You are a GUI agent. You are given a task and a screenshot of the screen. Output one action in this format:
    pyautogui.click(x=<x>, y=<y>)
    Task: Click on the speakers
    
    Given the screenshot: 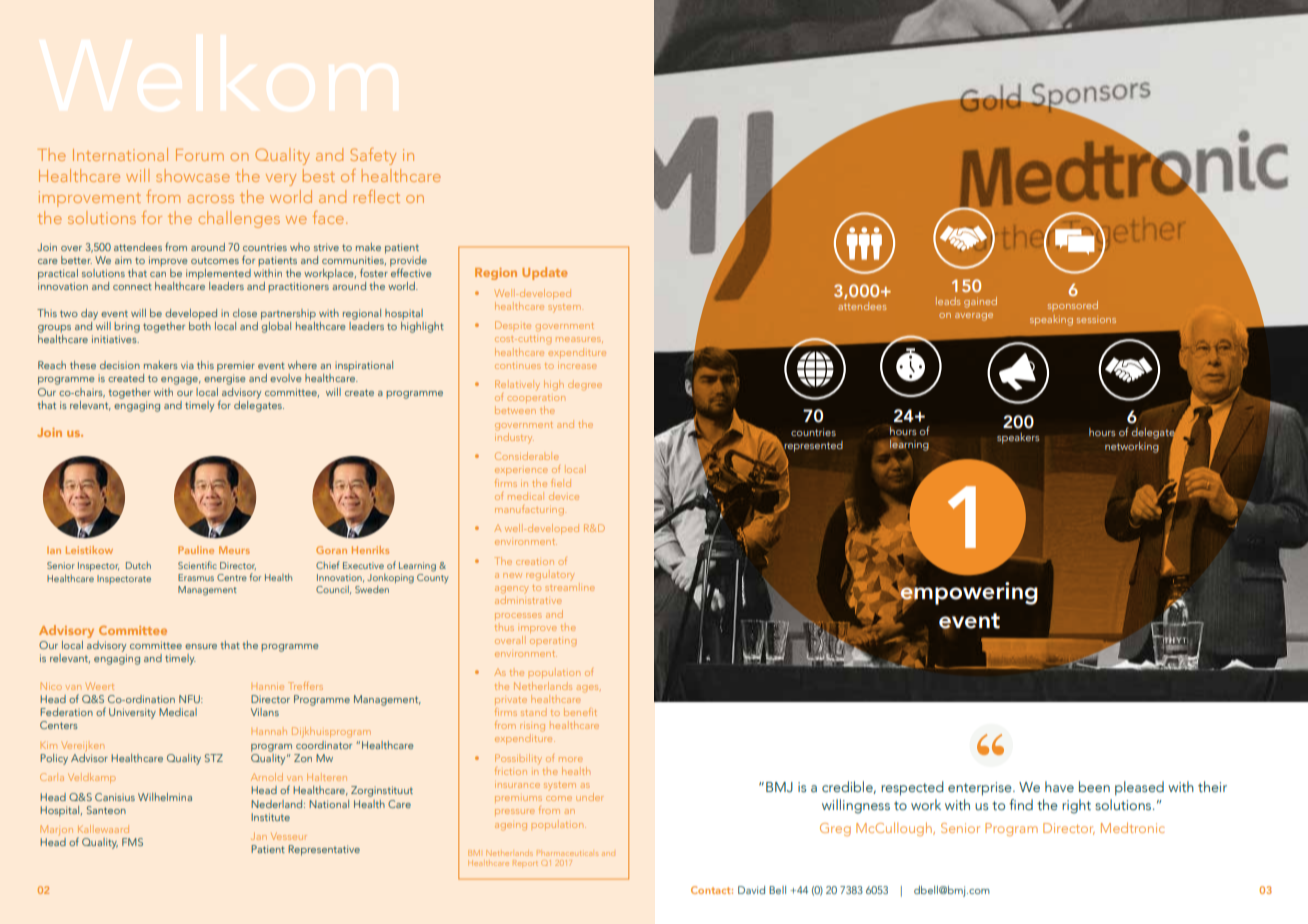 What is the action you would take?
    pyautogui.click(x=1018, y=438)
